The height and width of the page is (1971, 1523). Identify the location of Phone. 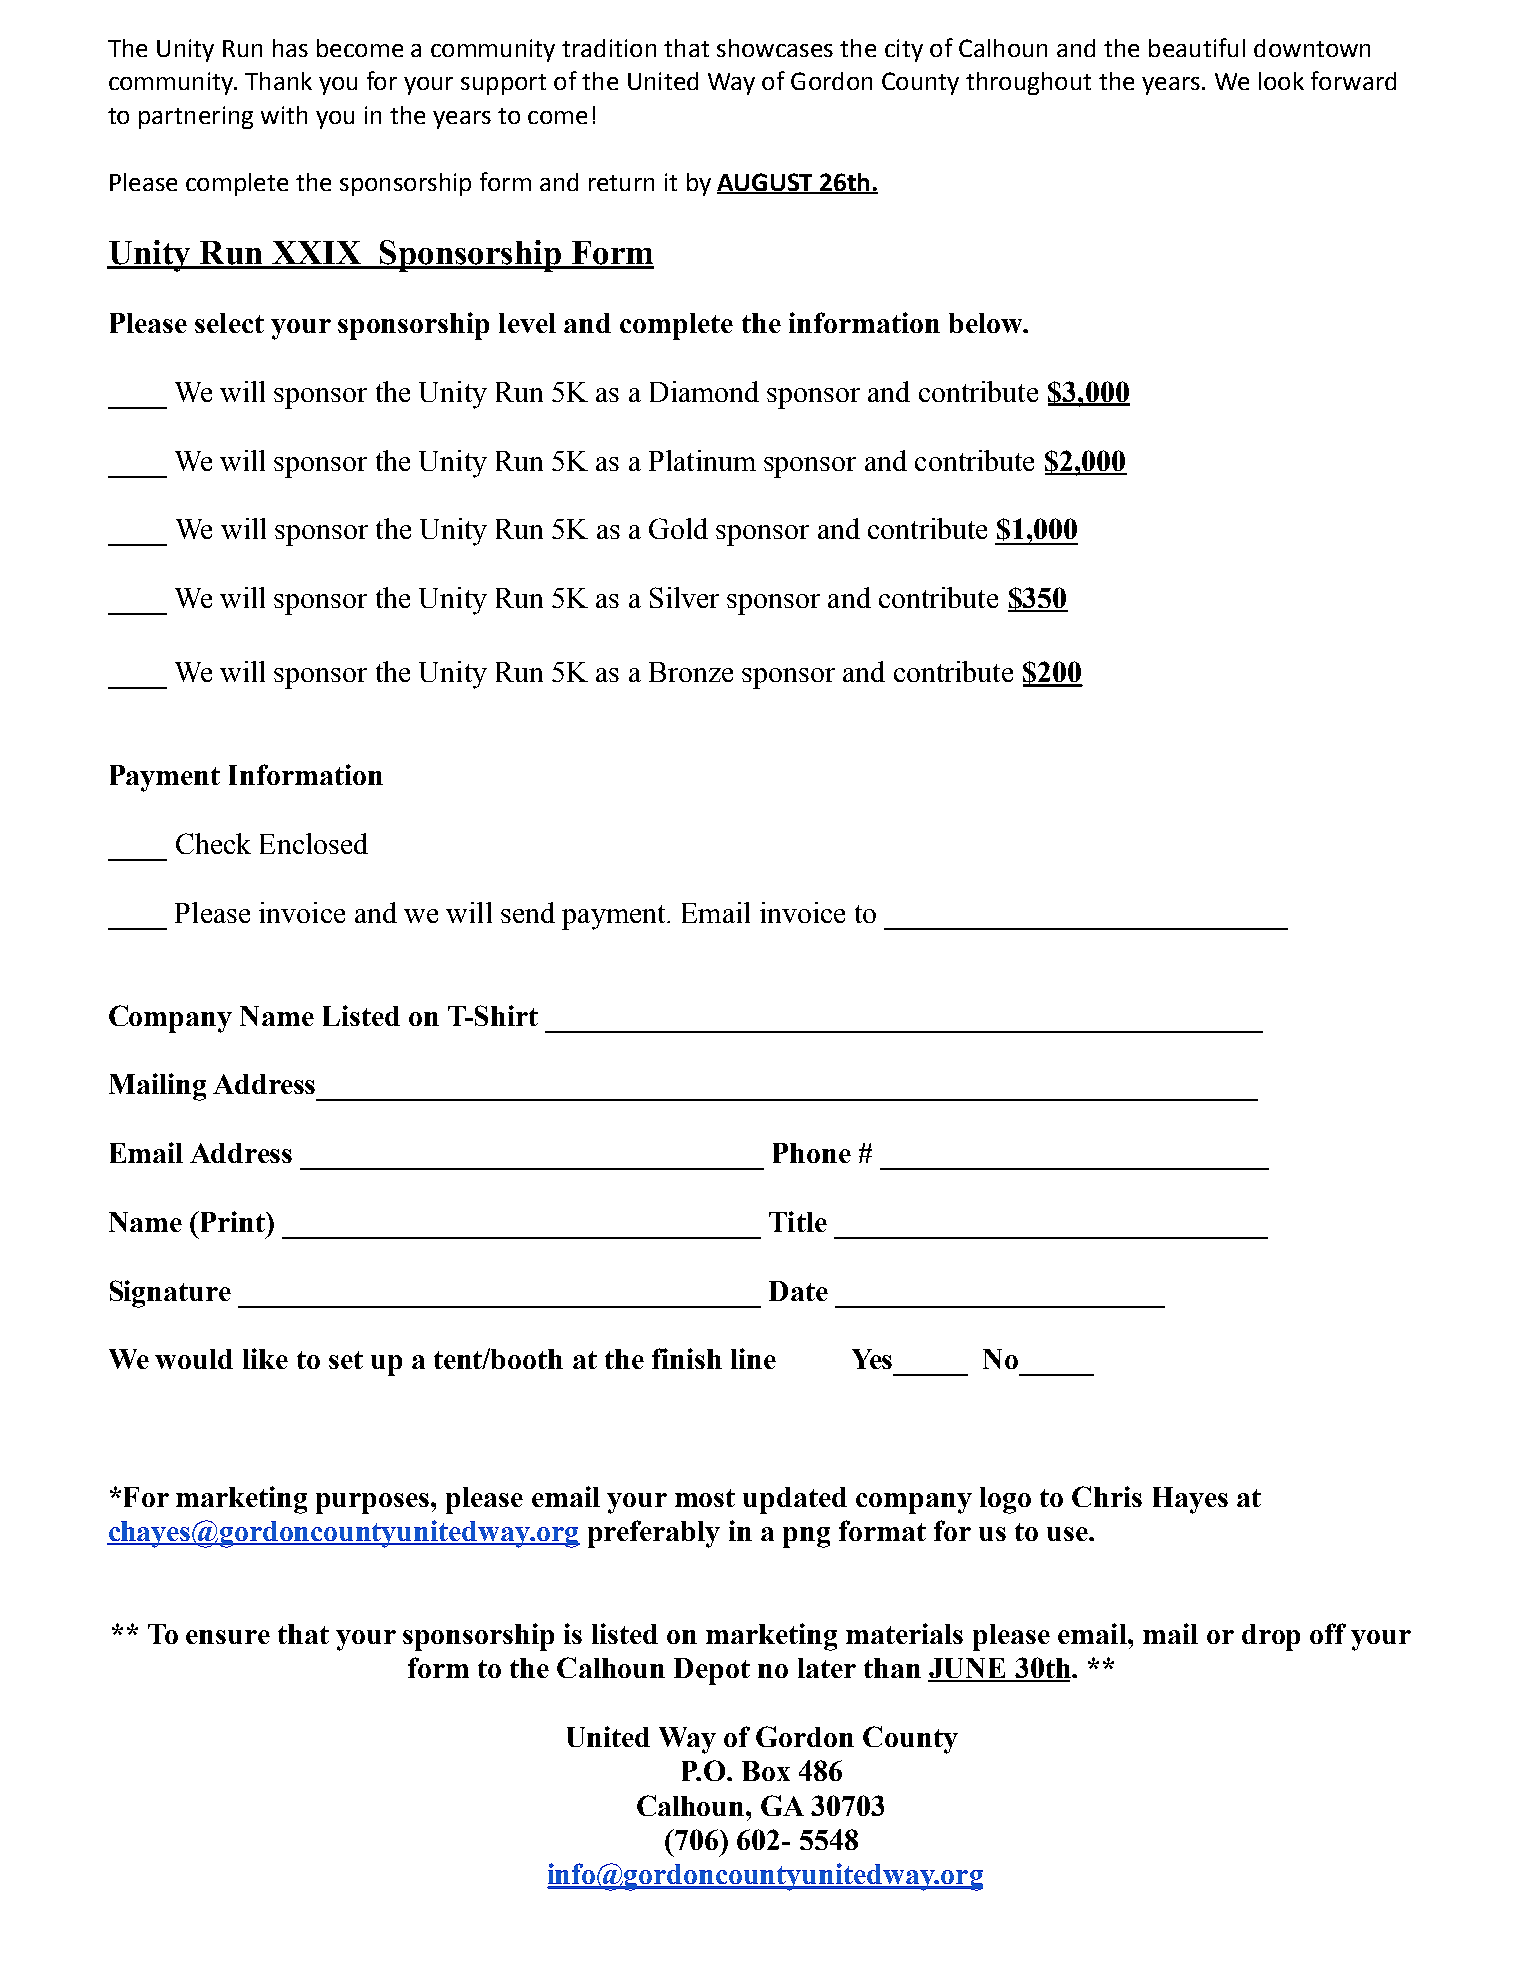
(812, 1153).
